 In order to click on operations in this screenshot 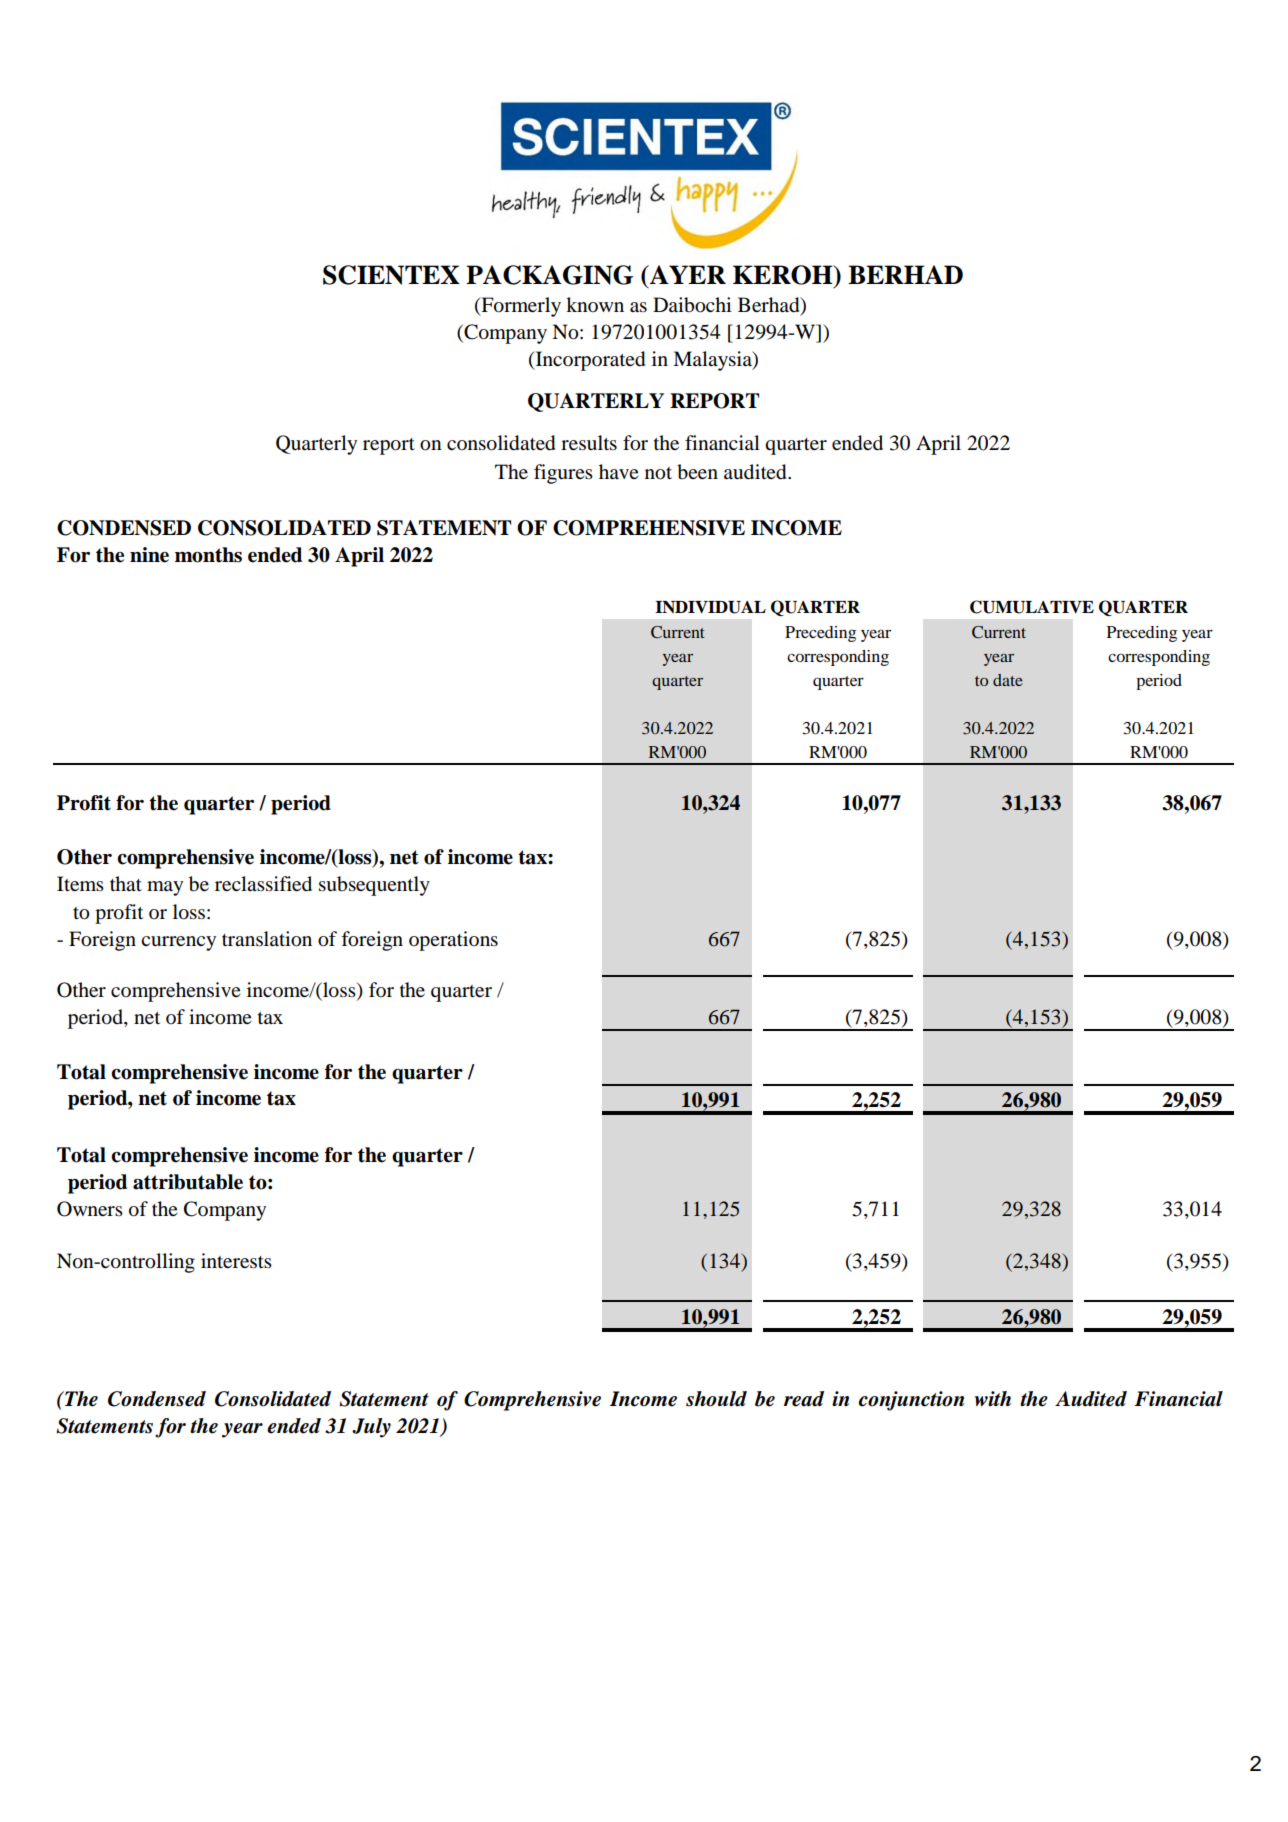, I will do `click(453, 941)`.
